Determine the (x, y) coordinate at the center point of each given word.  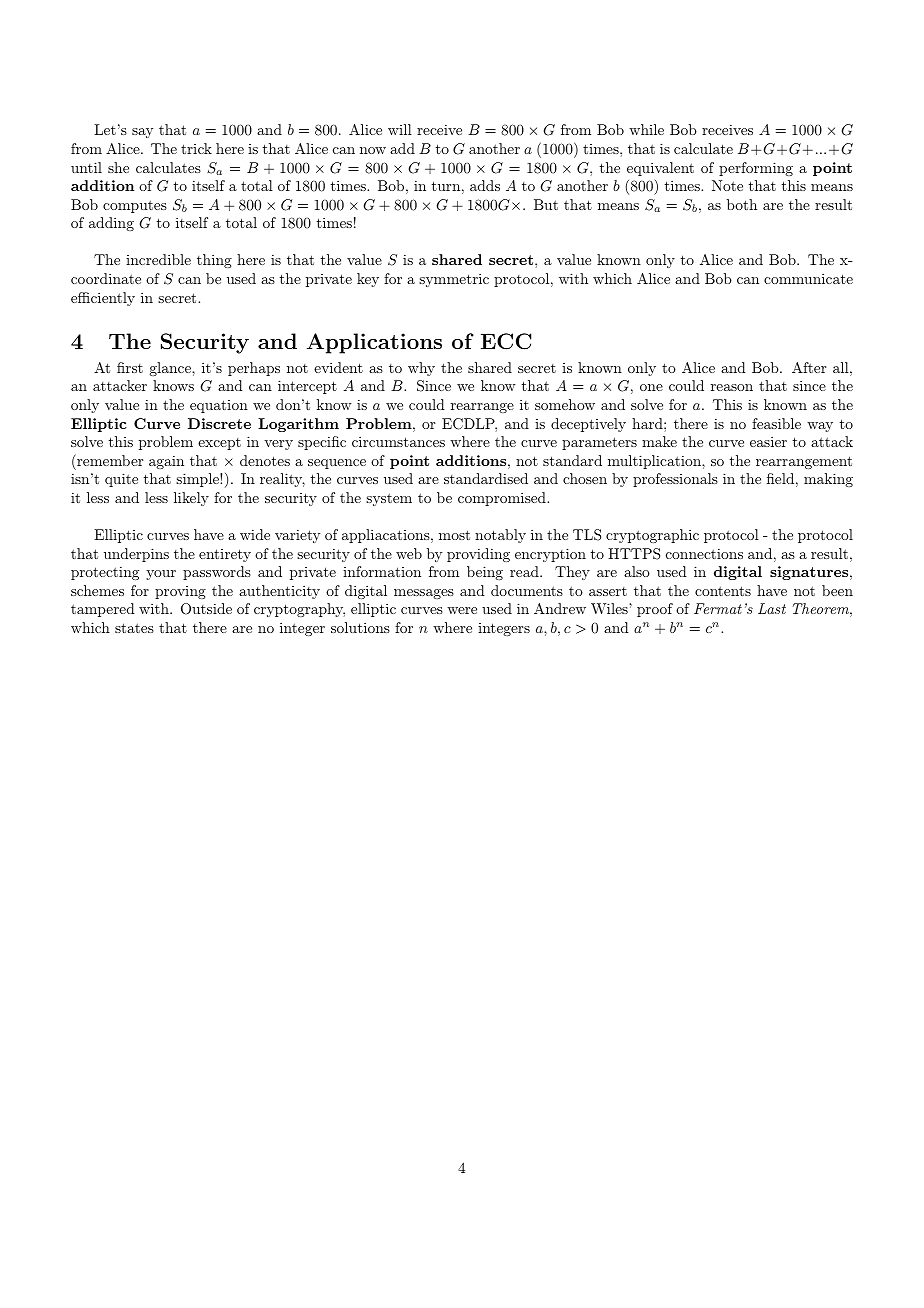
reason (732, 387)
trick (196, 148)
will (400, 129)
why (421, 369)
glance (171, 369)
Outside (206, 609)
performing (756, 169)
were (462, 610)
